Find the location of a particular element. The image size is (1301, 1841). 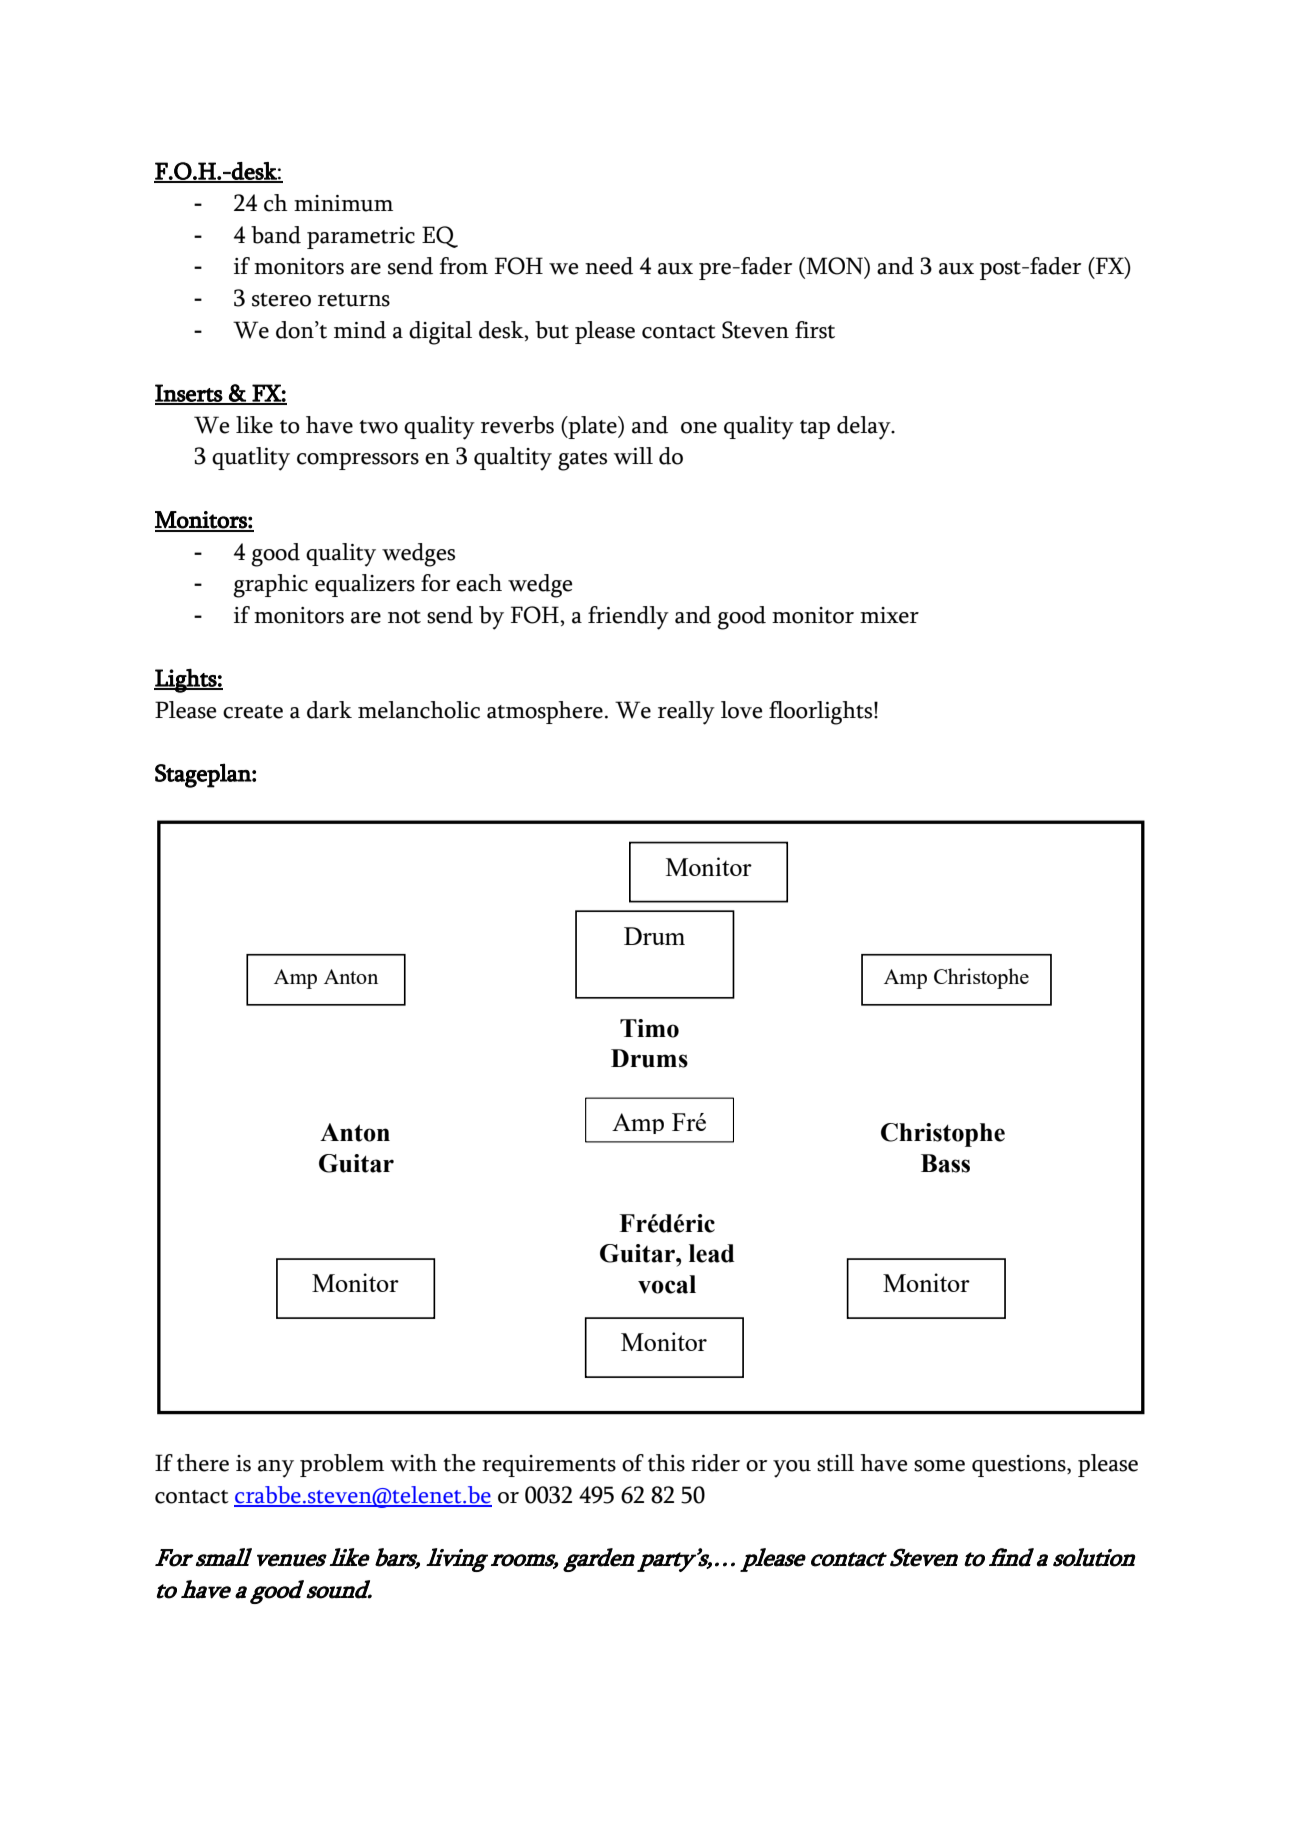

create is located at coordinates (253, 712).
